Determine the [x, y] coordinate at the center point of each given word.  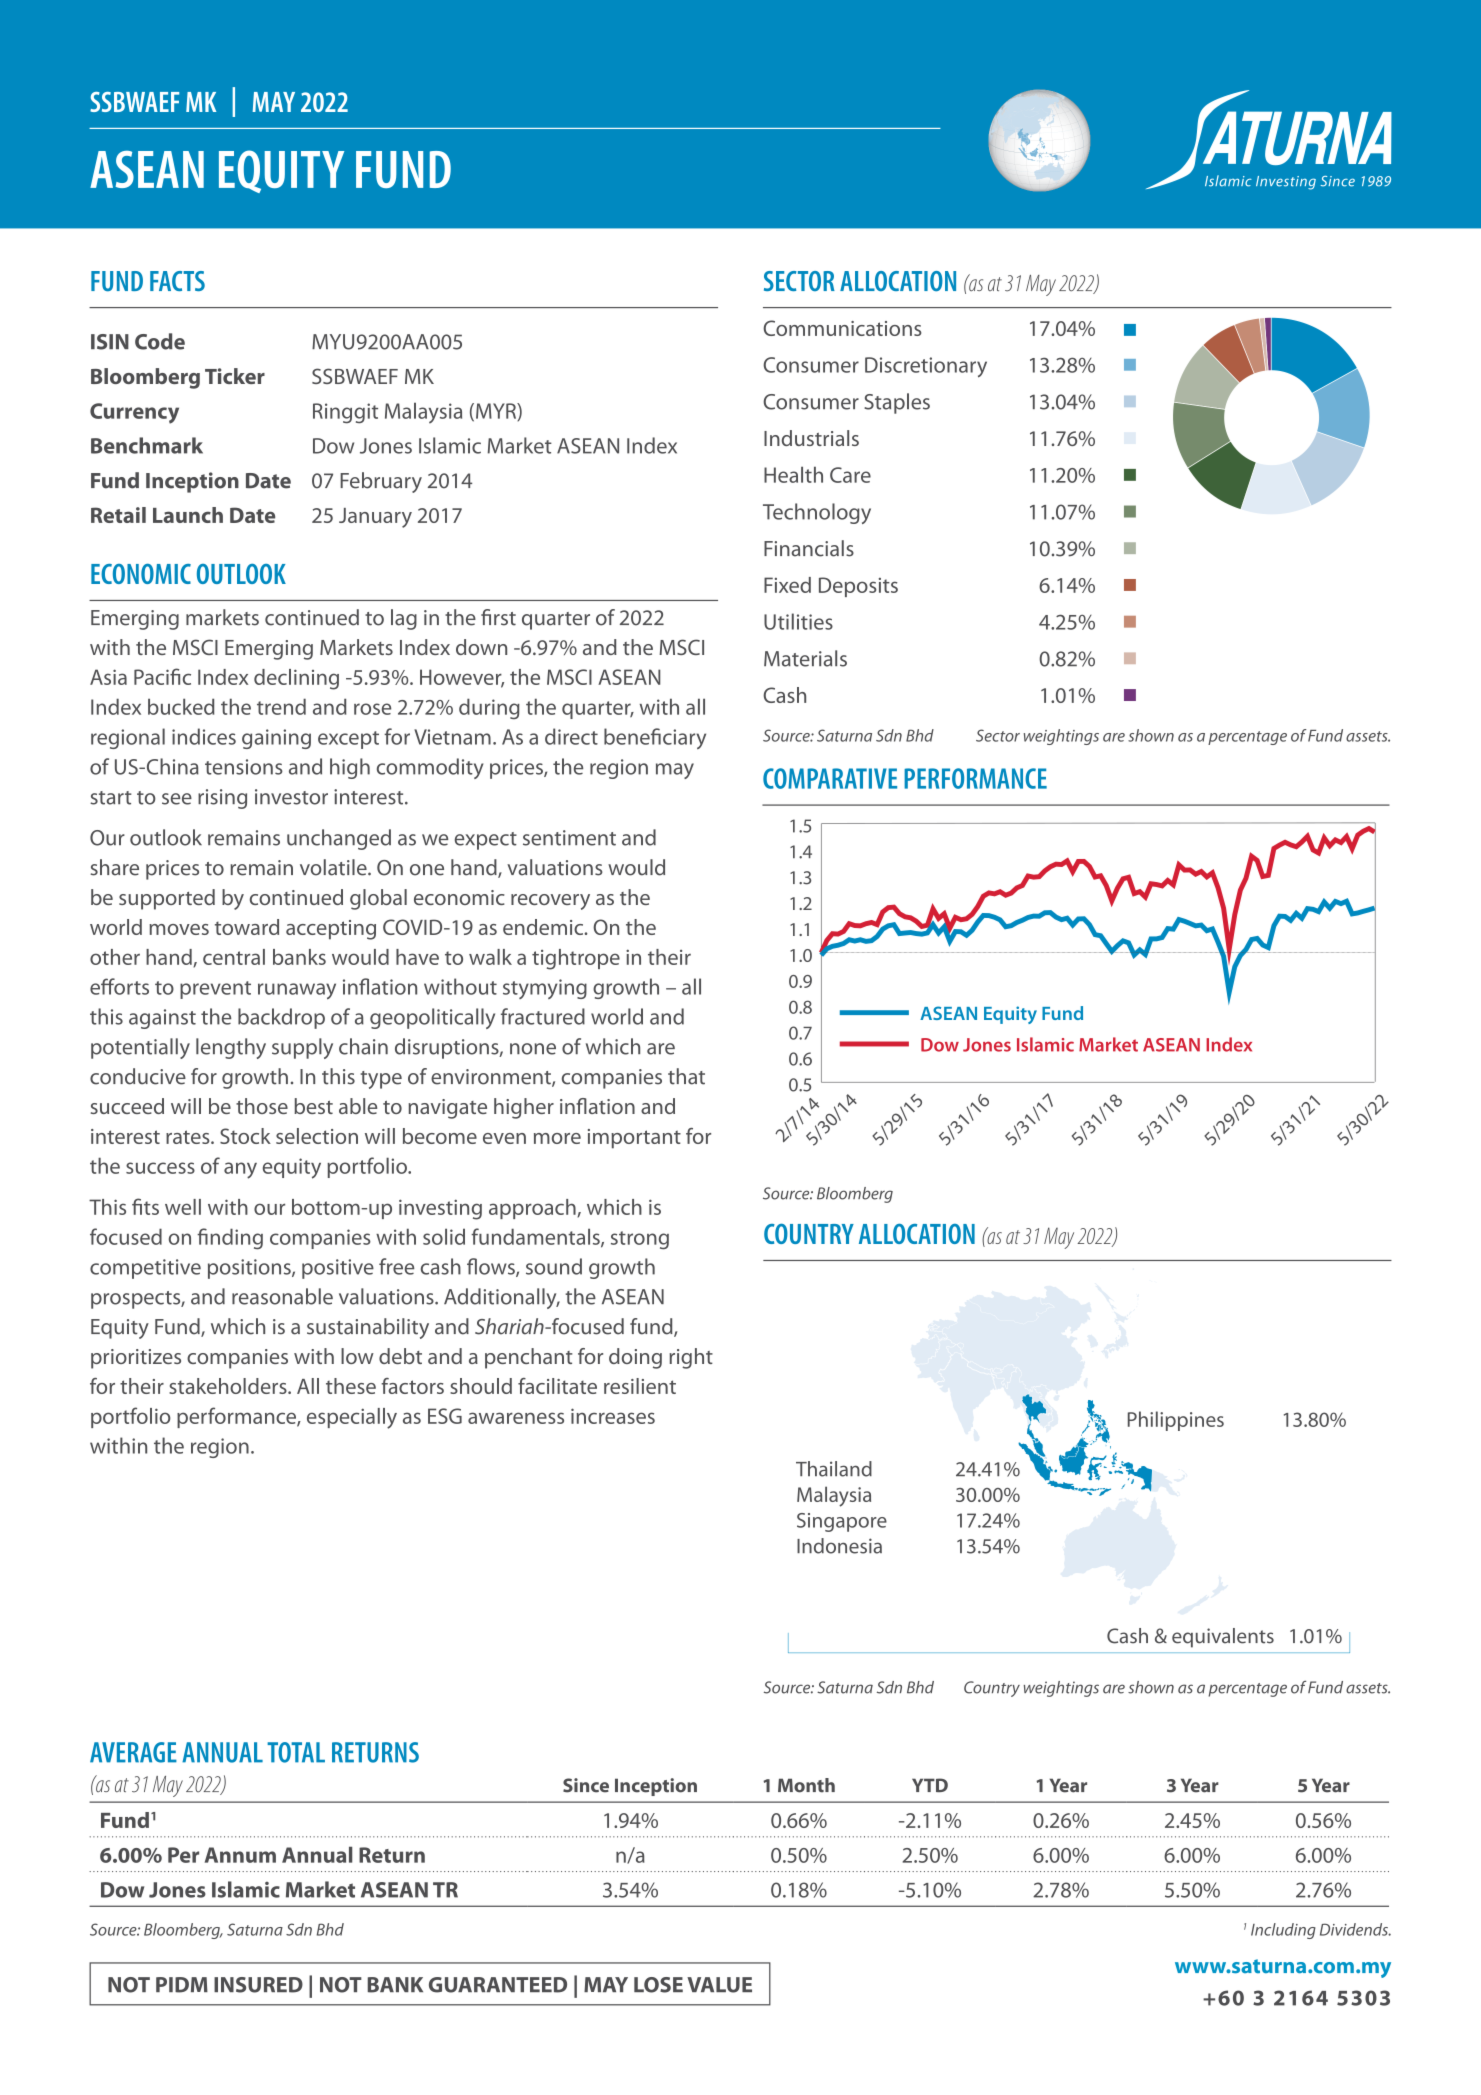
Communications [842, 328]
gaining [276, 739]
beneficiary [655, 738]
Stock [245, 1136]
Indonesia [839, 1546]
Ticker [235, 376]
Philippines [1176, 1421]
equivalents [1223, 1638]
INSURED [258, 1985]
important [634, 1139]
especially [352, 1418]
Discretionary [926, 367]
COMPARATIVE [830, 778]
